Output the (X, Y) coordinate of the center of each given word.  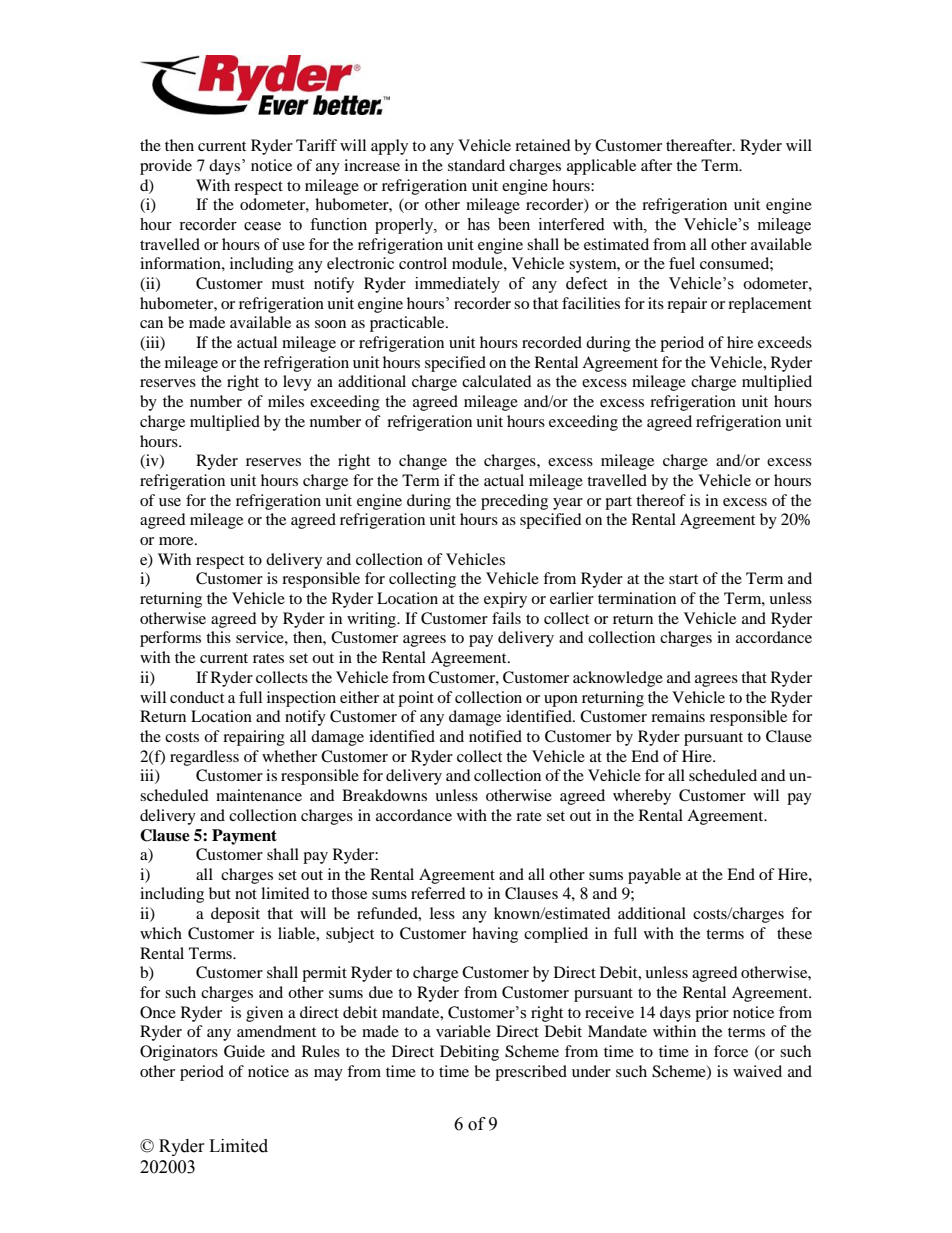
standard (476, 165)
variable (463, 1031)
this (218, 637)
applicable (601, 167)
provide (166, 167)
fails (506, 618)
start (683, 579)
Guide (244, 1051)
